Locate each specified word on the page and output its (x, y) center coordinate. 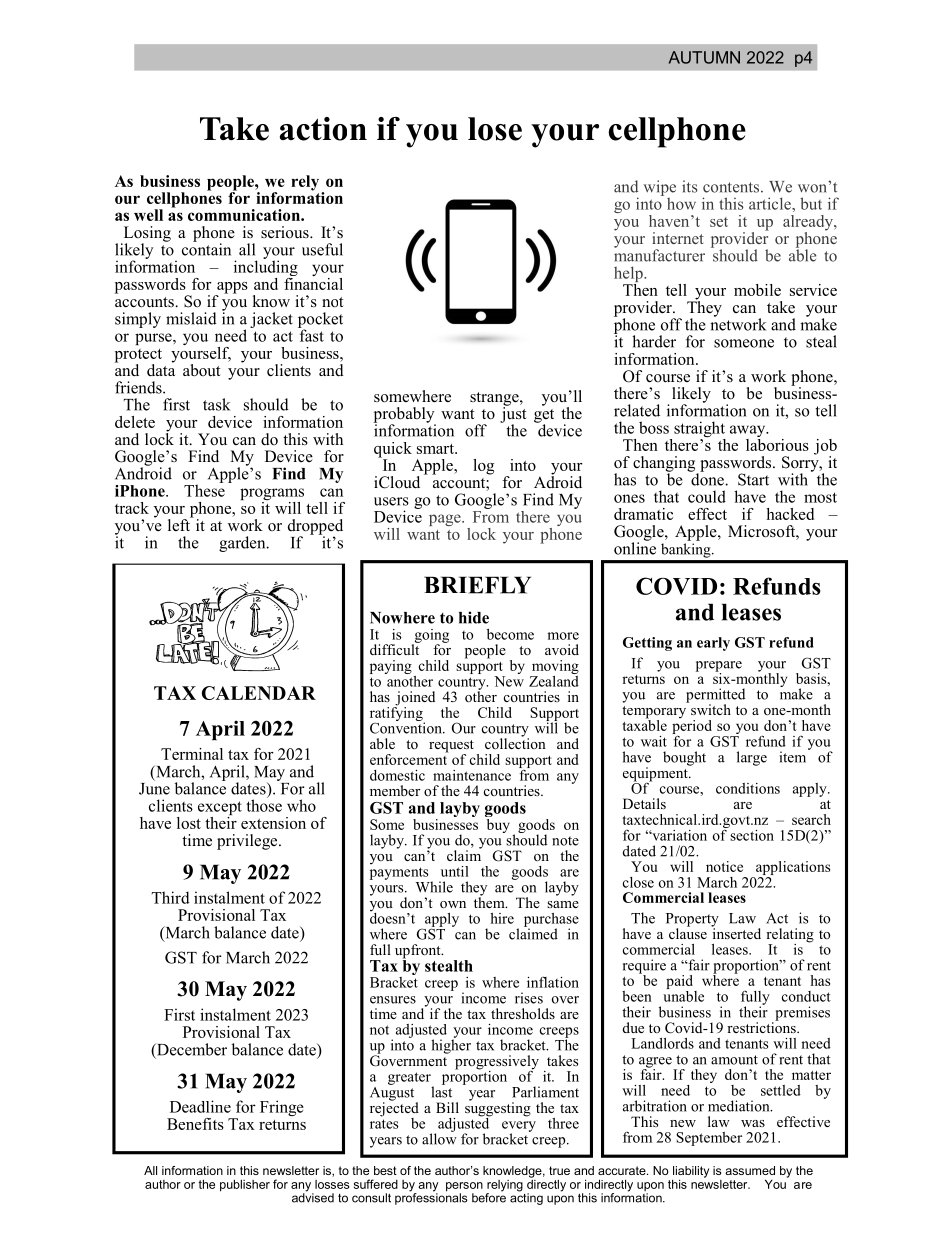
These (204, 489)
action (323, 129)
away (749, 432)
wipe (659, 188)
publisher (245, 1186)
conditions (748, 788)
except (220, 809)
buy (497, 824)
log (483, 467)
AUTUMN (704, 57)
